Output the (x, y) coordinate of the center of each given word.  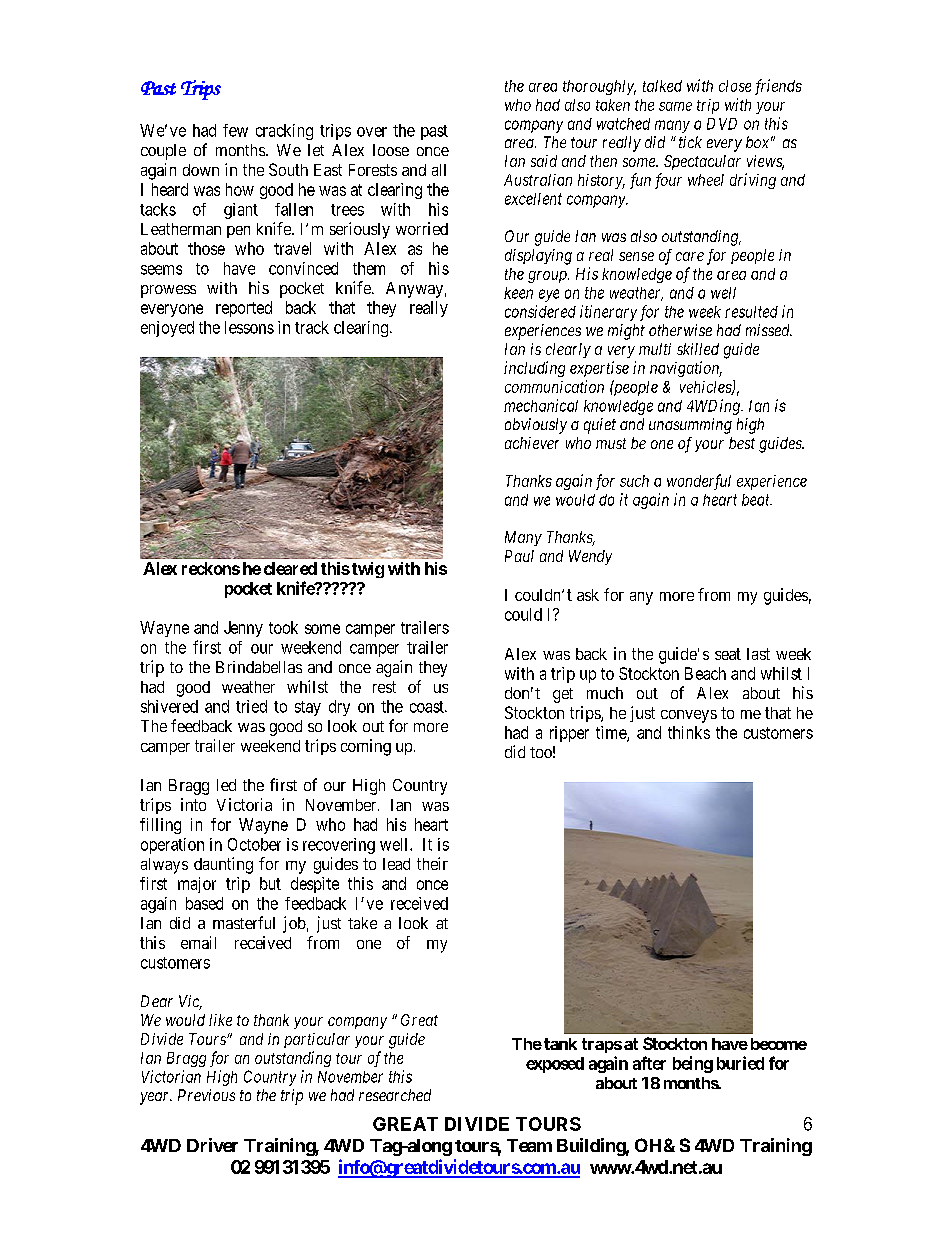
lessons (249, 327)
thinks (689, 732)
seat (728, 654)
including (534, 369)
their (432, 863)
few (235, 130)
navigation (686, 369)
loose (391, 150)
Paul (519, 556)
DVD (722, 124)
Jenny (243, 629)
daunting (223, 865)
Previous (206, 1095)
